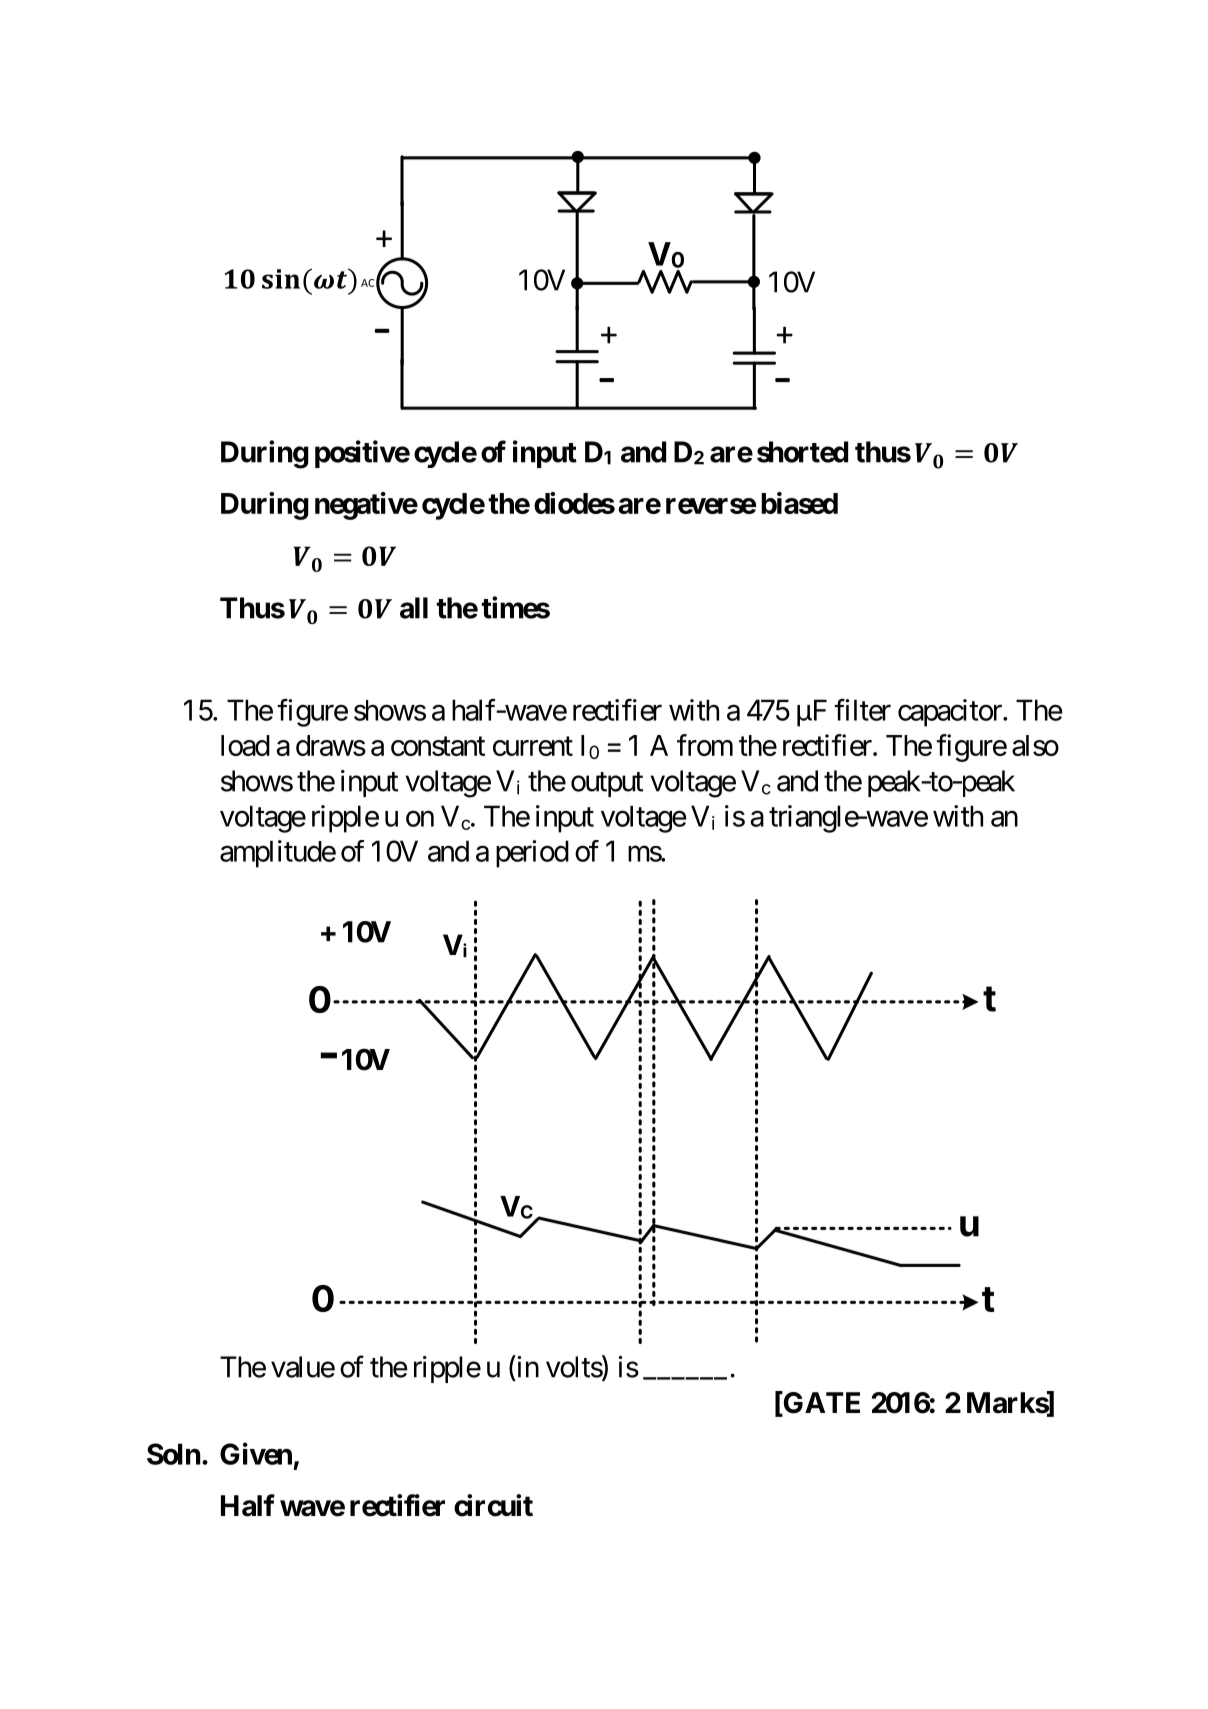 This screenshot has width=1208, height=1709. What do you see at coordinates (256, 1453) in the screenshot?
I see `Given` at bounding box center [256, 1453].
